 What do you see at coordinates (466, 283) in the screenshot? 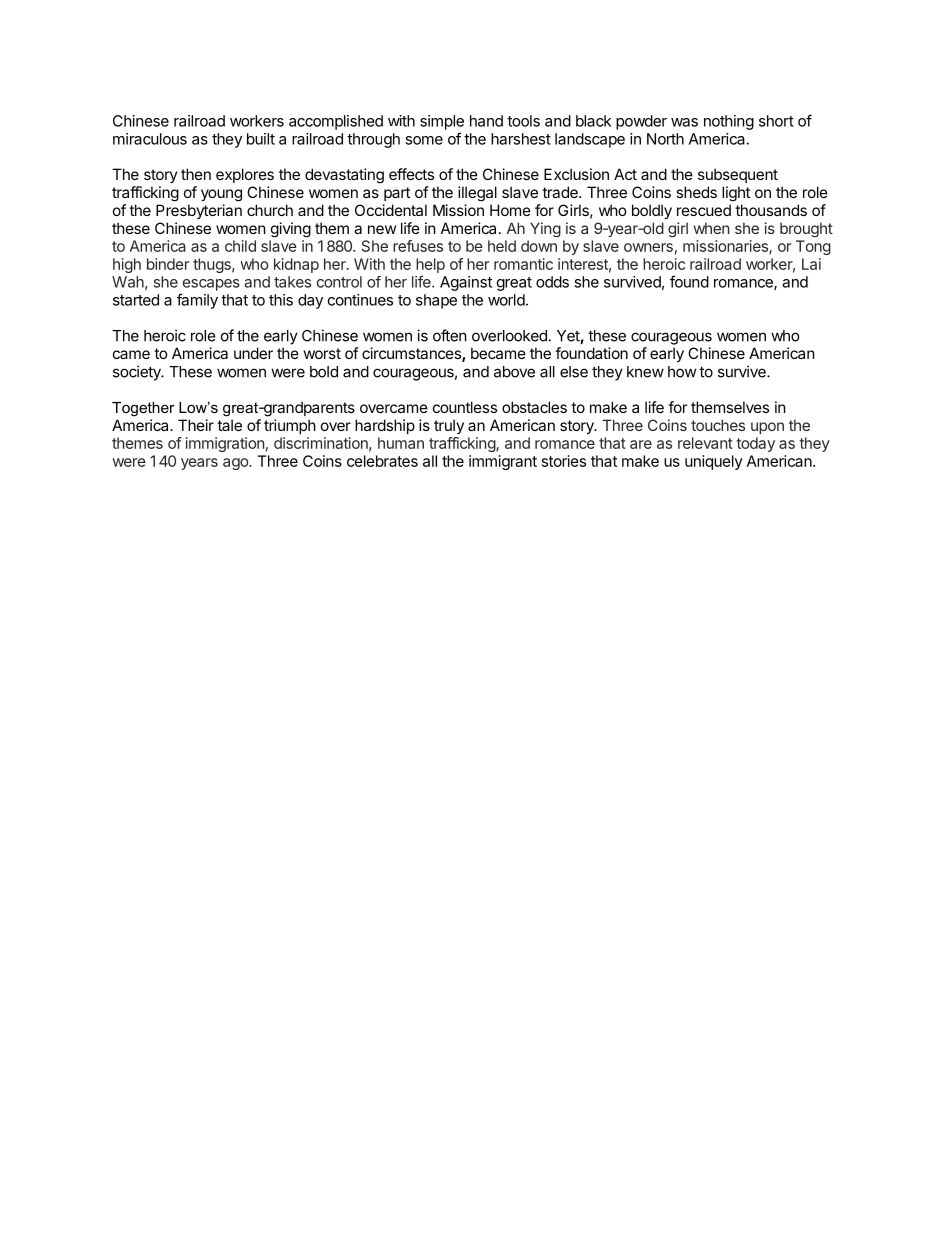
I see `Against` at bounding box center [466, 283].
